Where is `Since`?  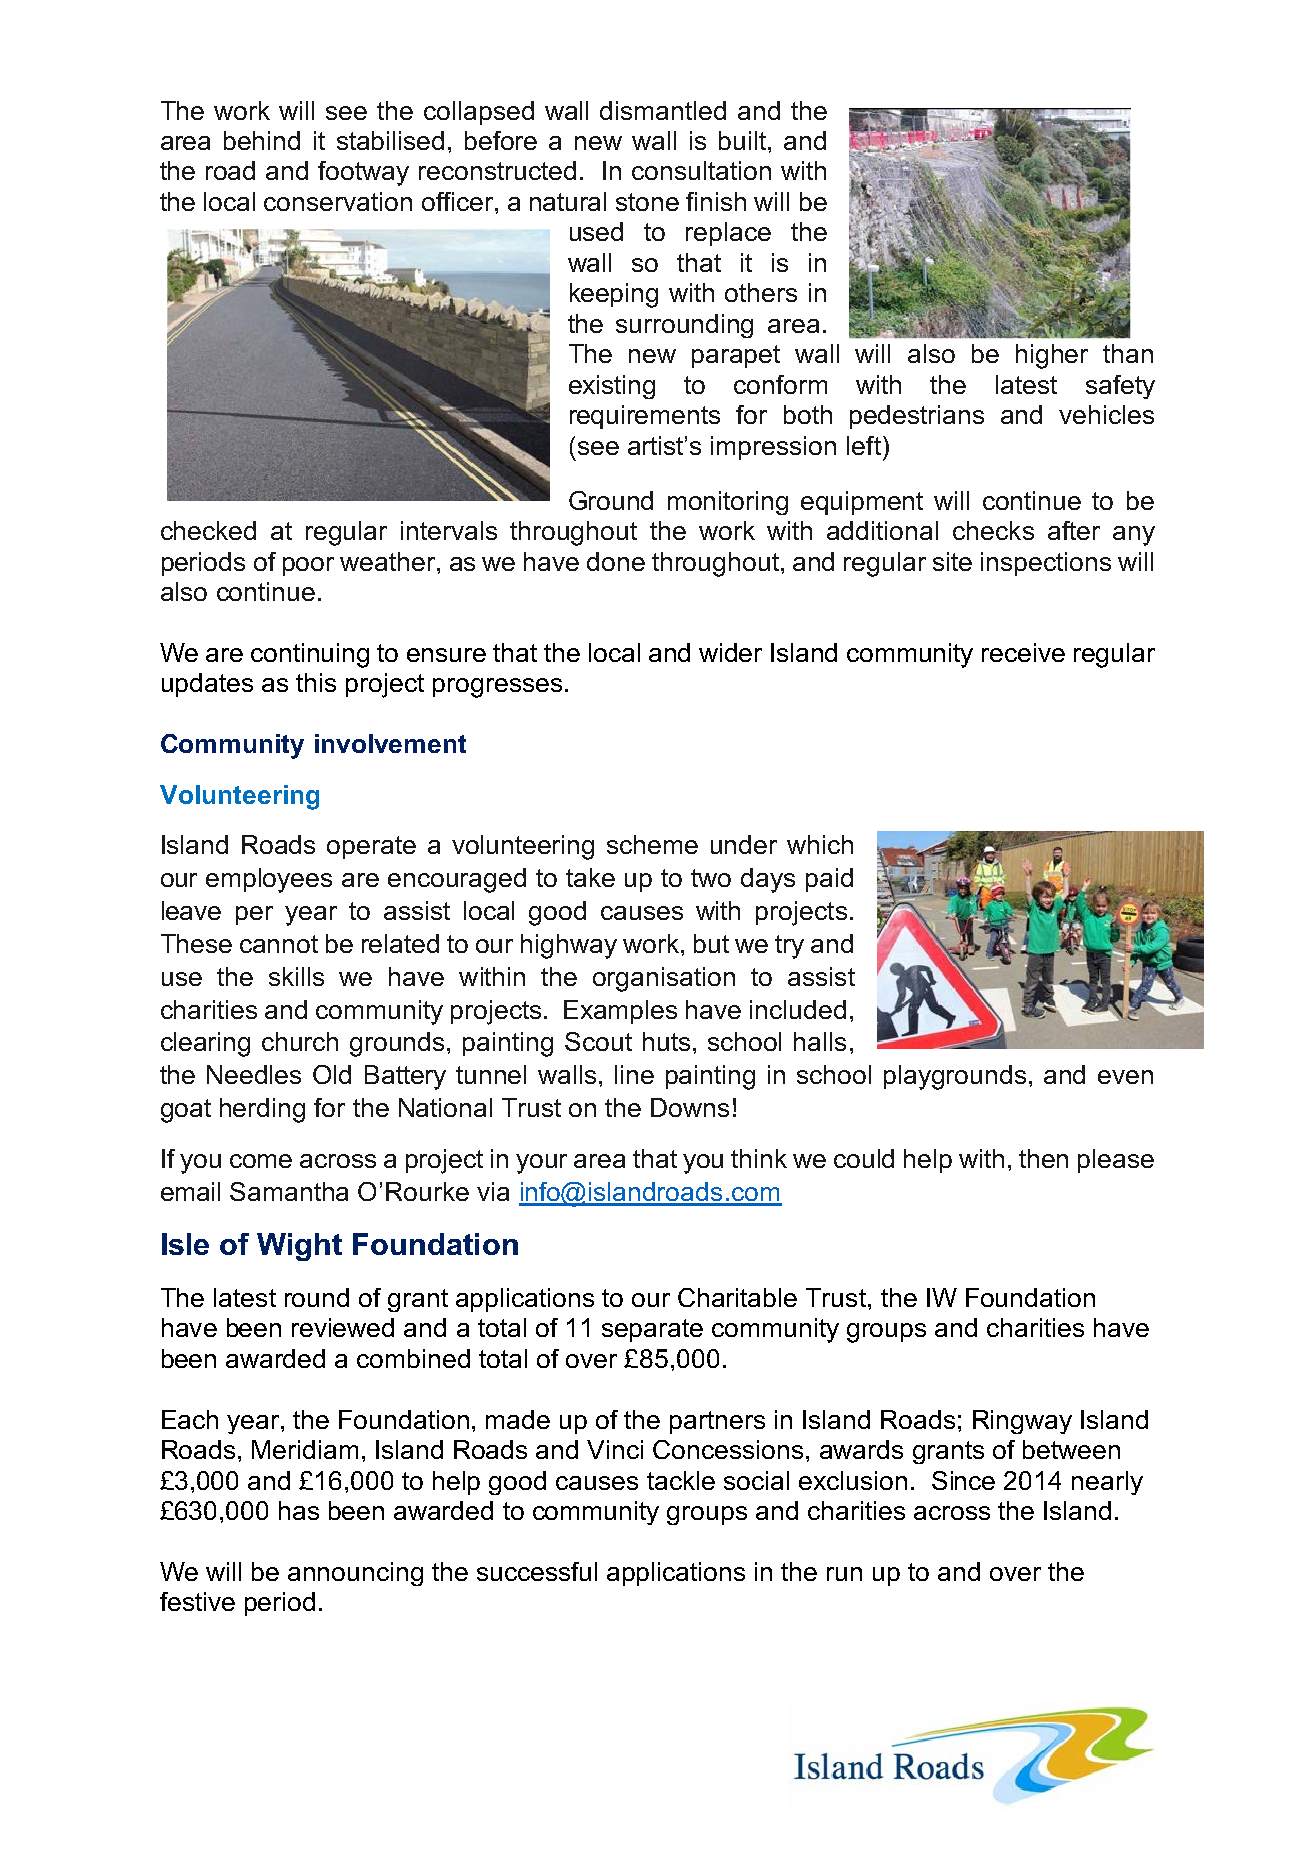 Since is located at coordinates (963, 1480).
